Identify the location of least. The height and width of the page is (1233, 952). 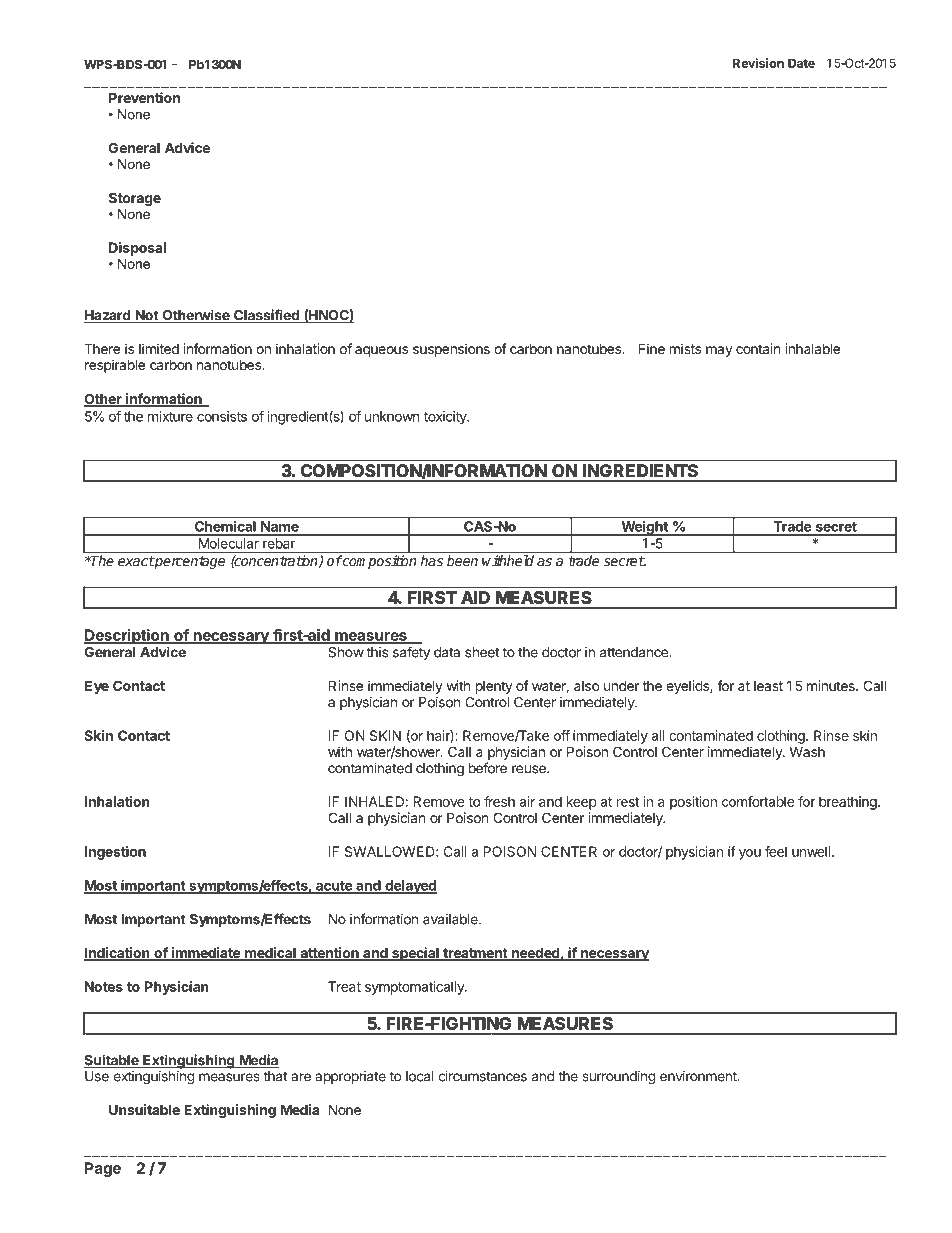
(768, 686).
